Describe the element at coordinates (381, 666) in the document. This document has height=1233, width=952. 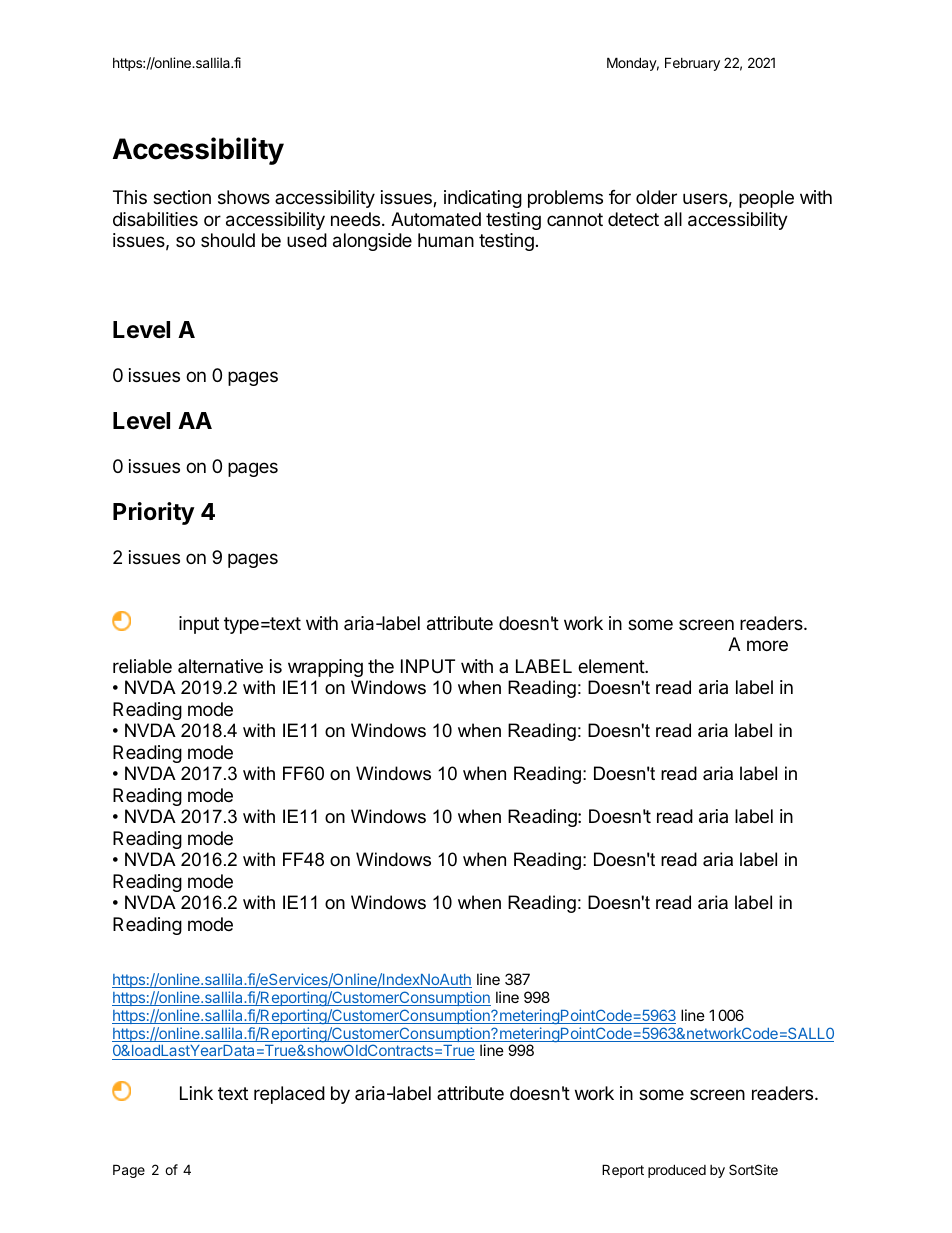
I see `the` at that location.
